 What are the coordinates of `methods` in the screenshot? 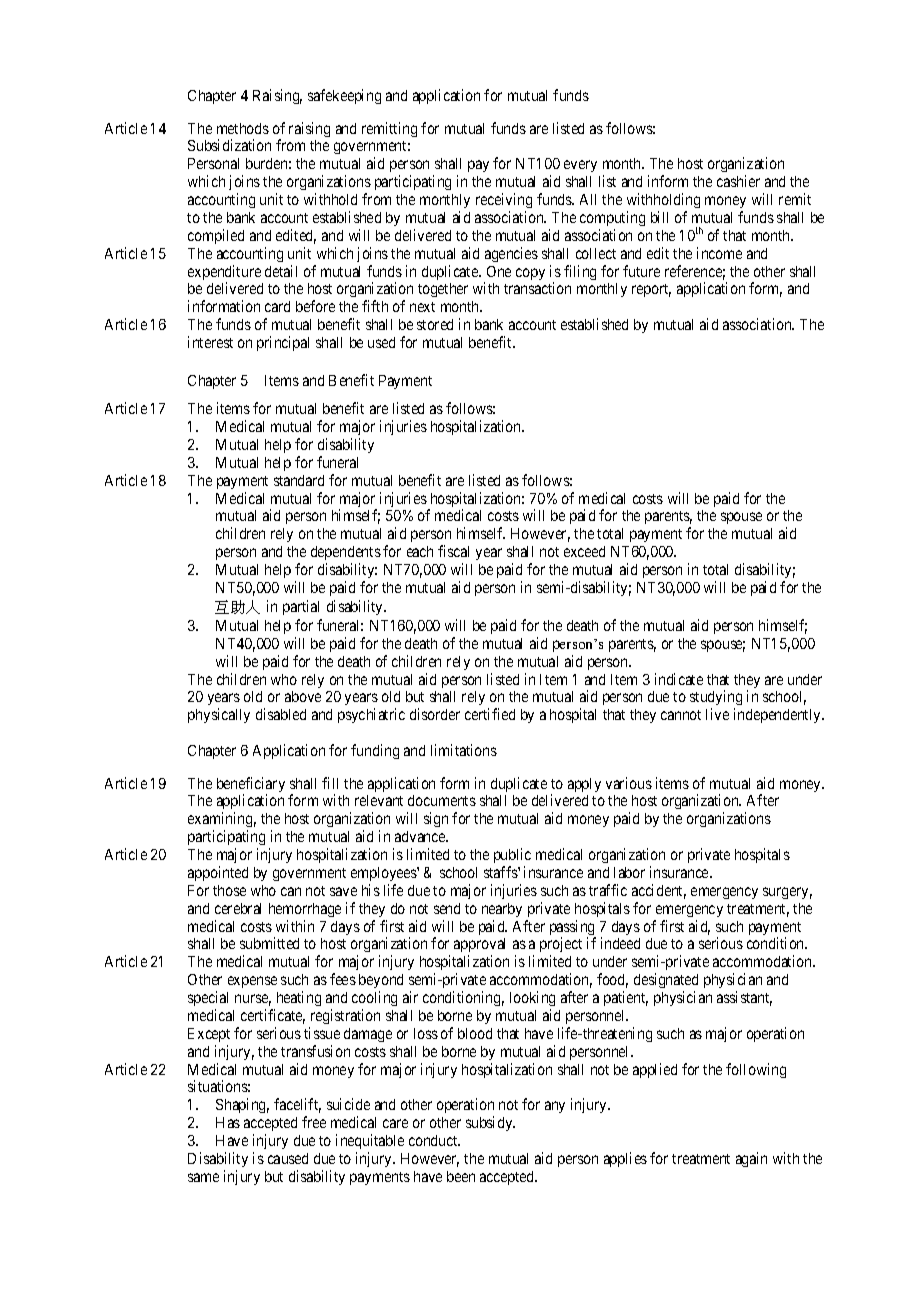 It's located at (243, 128).
